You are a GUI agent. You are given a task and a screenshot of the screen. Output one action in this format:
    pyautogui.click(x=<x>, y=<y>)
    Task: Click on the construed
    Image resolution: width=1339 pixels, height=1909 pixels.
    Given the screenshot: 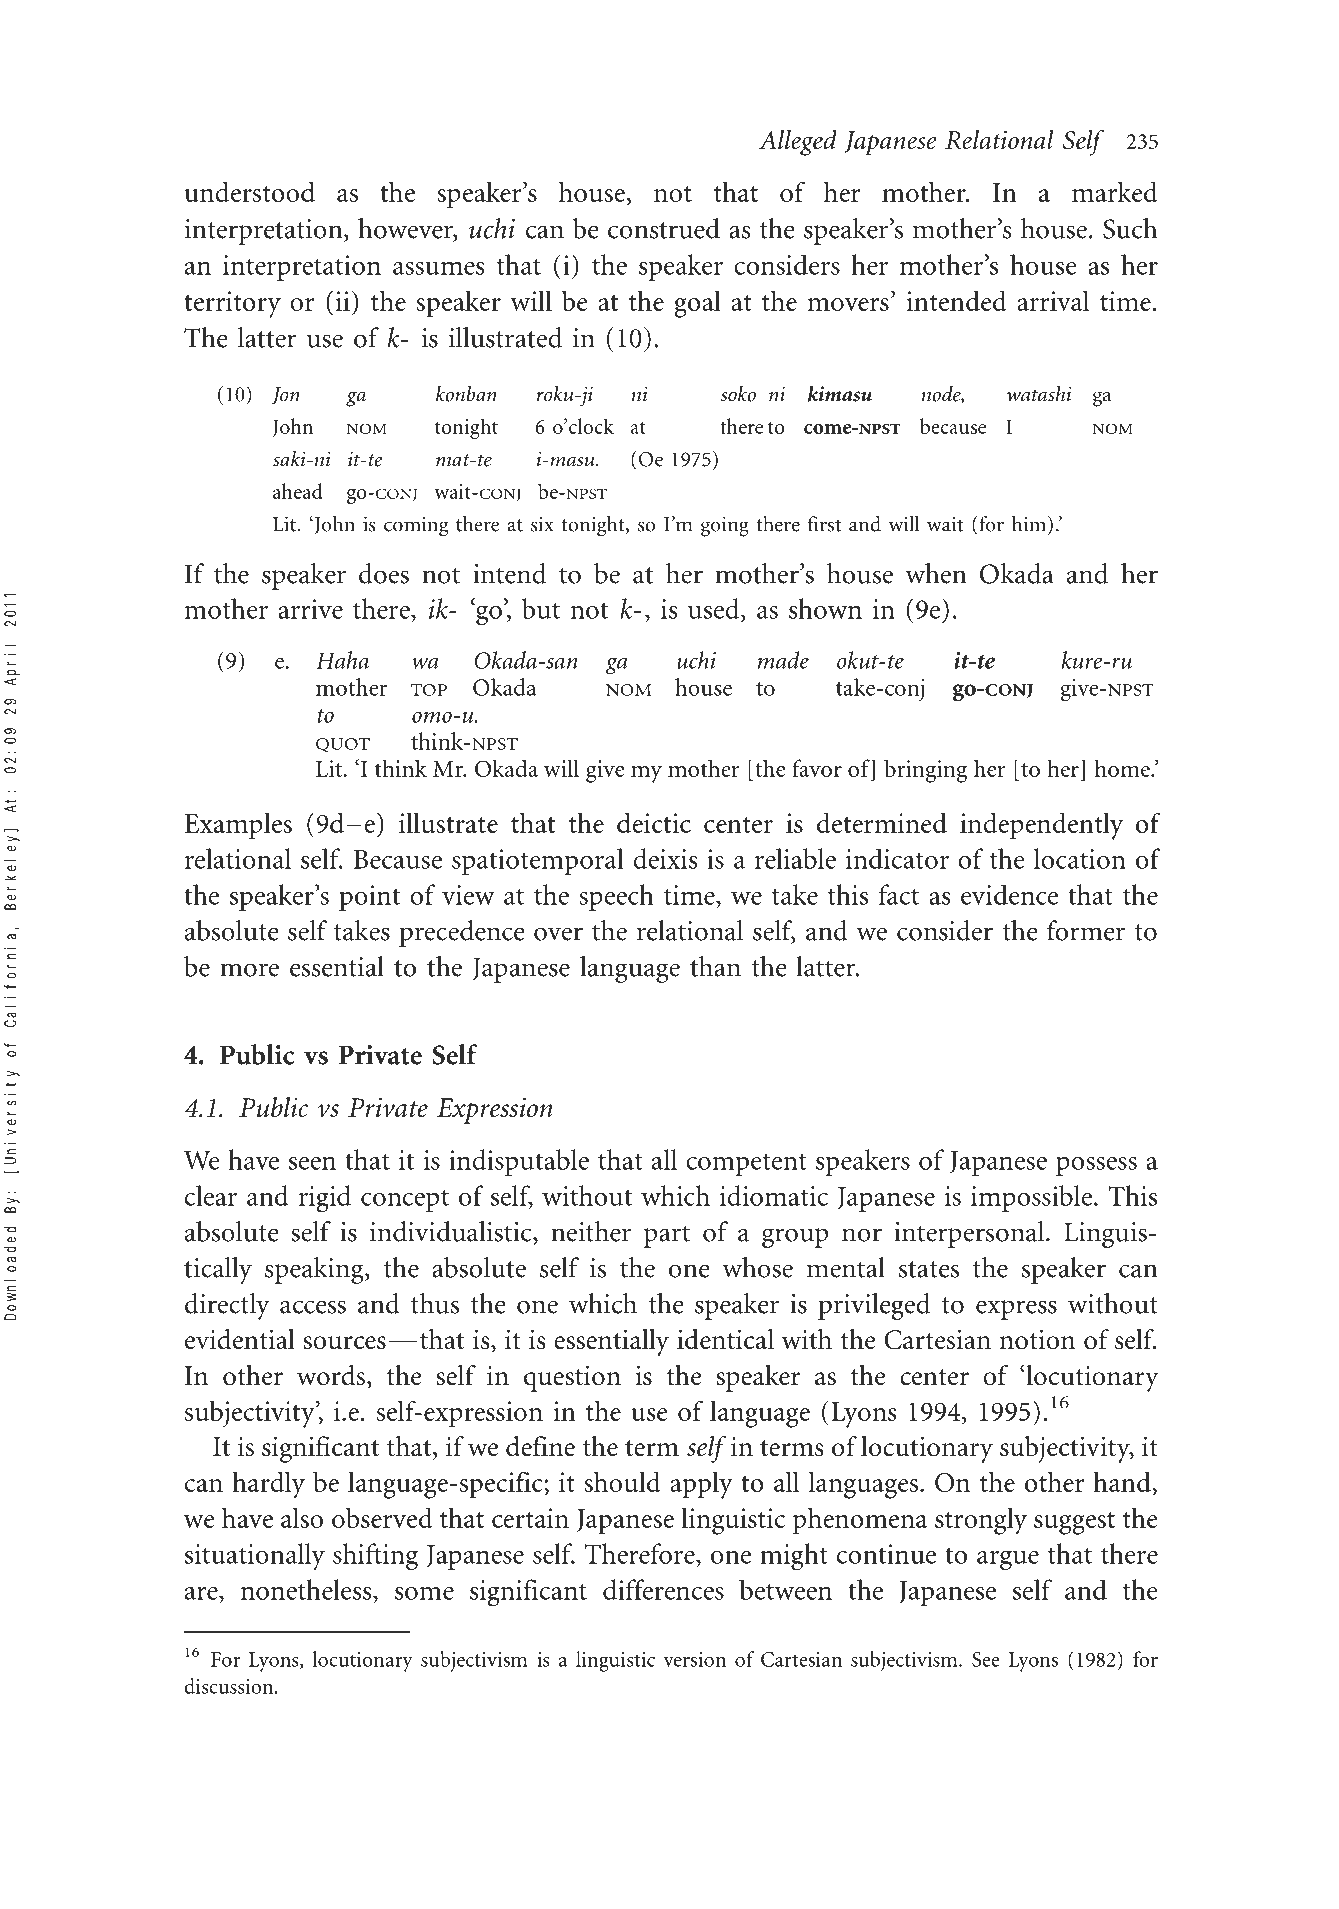 What is the action you would take?
    pyautogui.click(x=664, y=228)
